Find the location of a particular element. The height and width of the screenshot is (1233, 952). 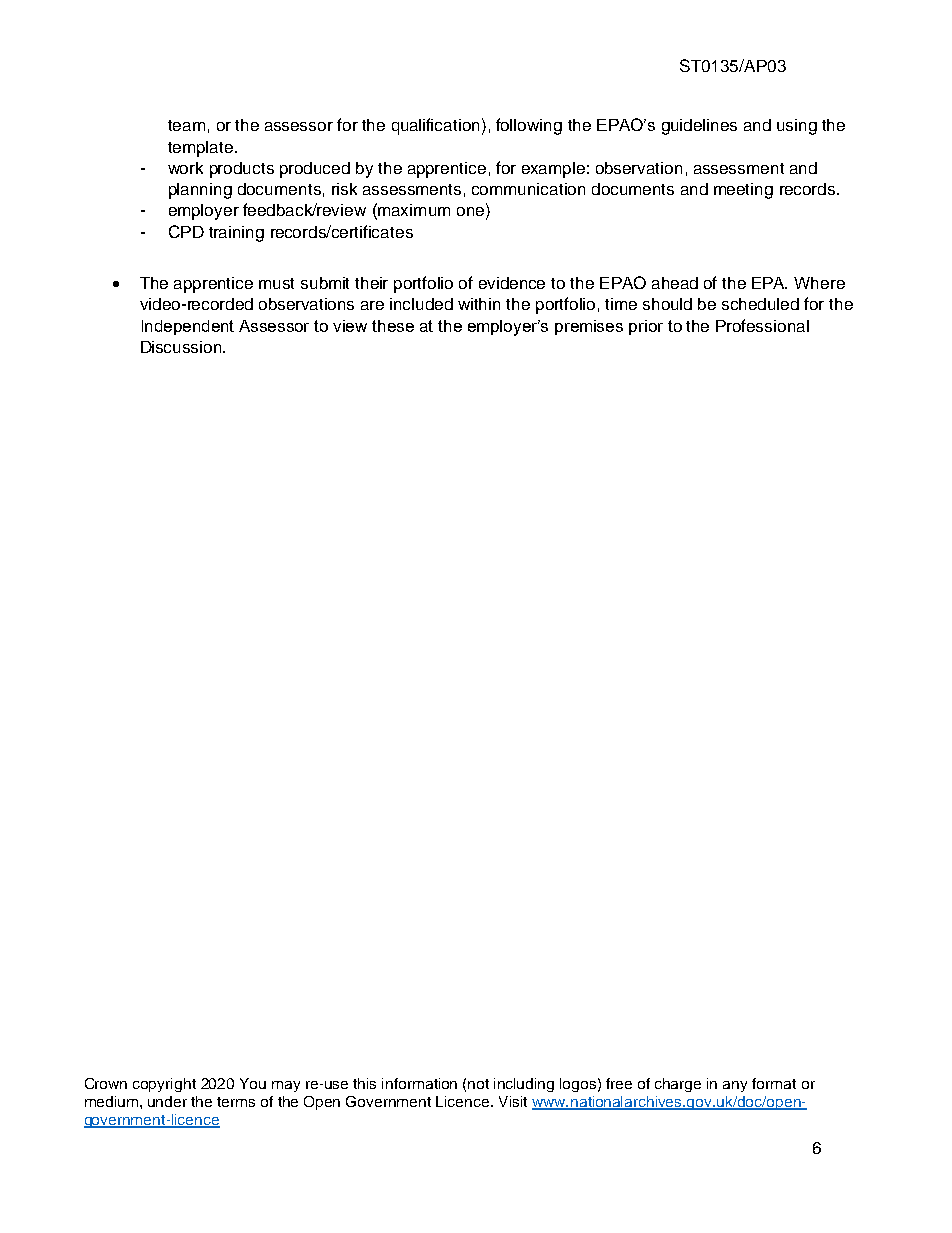

under is located at coordinates (167, 1101).
